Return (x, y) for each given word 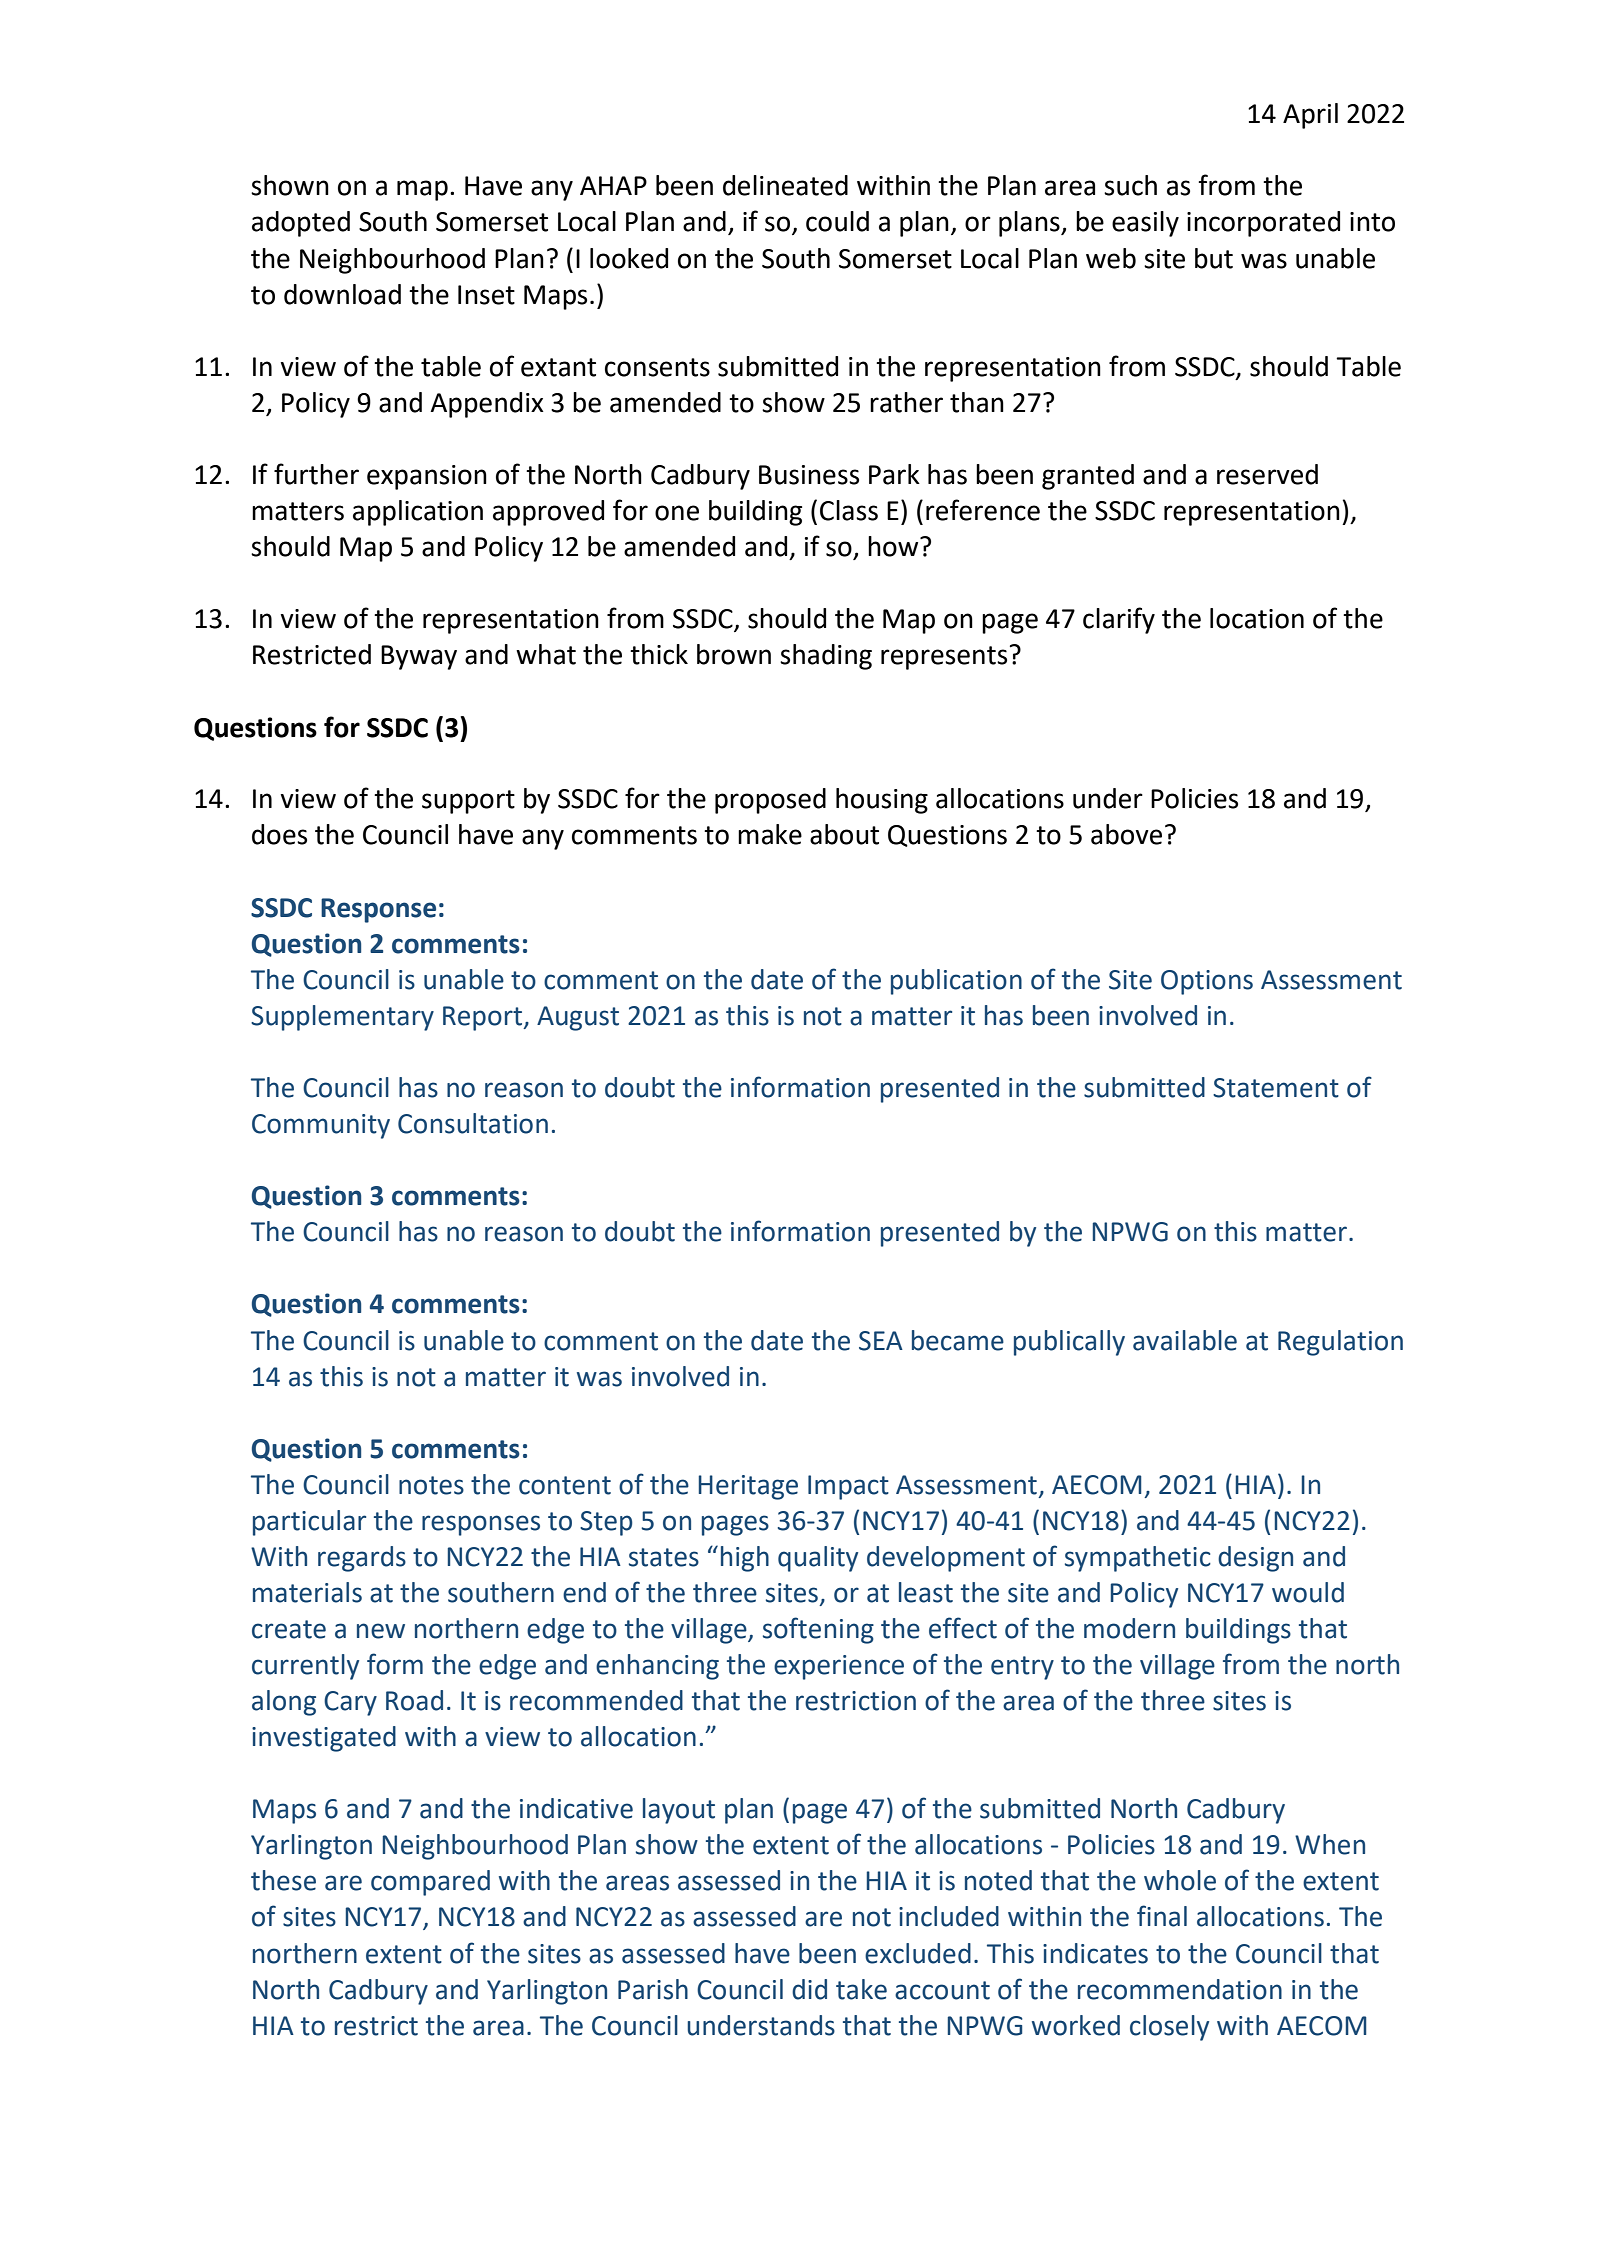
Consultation (473, 1123)
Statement (1276, 1088)
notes (431, 1485)
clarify (1119, 620)
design (1255, 1559)
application (418, 513)
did (809, 1989)
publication (956, 982)
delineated (785, 185)
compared (430, 1883)
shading (826, 657)
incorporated (1263, 224)
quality (818, 1559)
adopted (301, 224)
